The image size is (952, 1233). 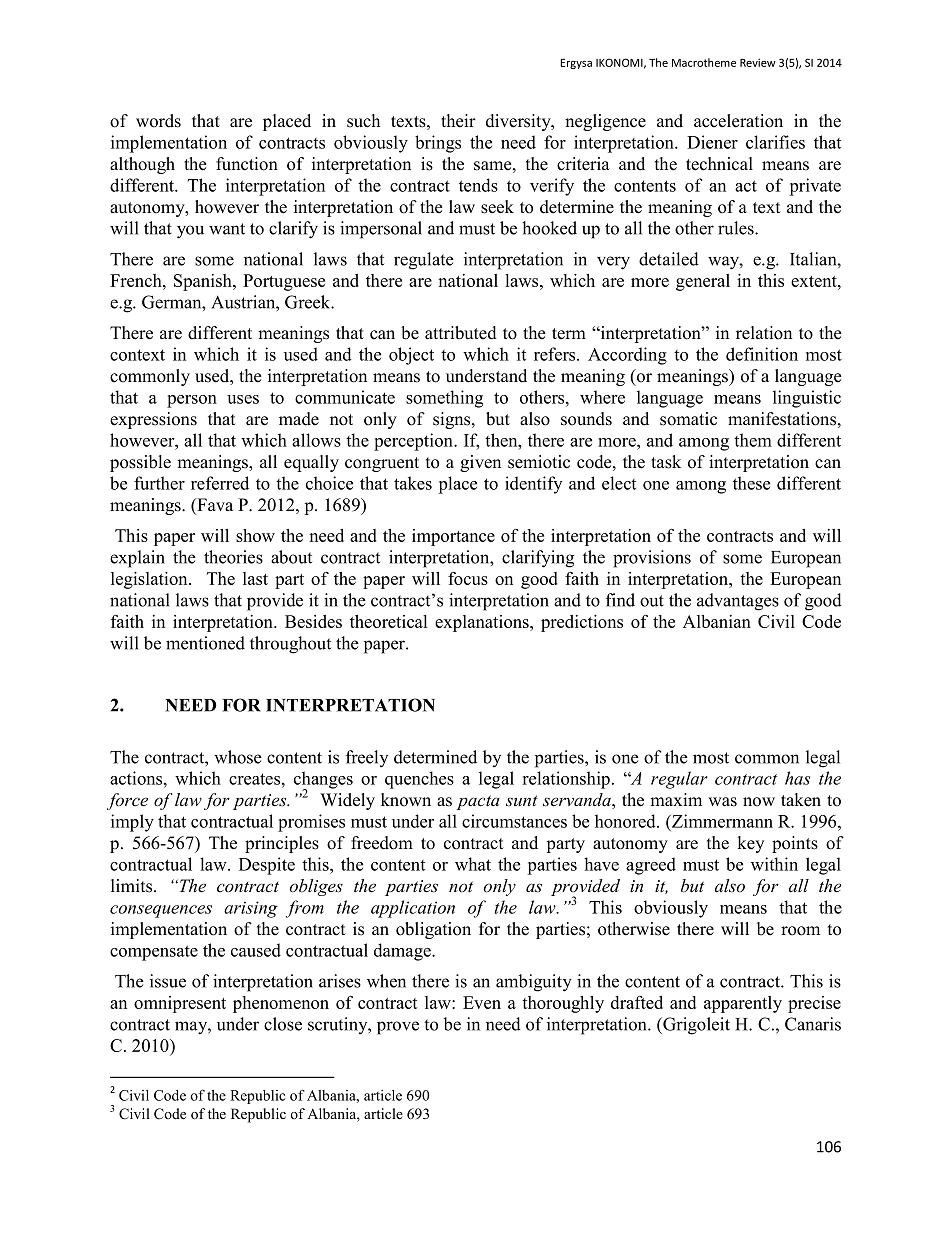 What do you see at coordinates (461, 333) in the screenshot?
I see `attributed` at bounding box center [461, 333].
